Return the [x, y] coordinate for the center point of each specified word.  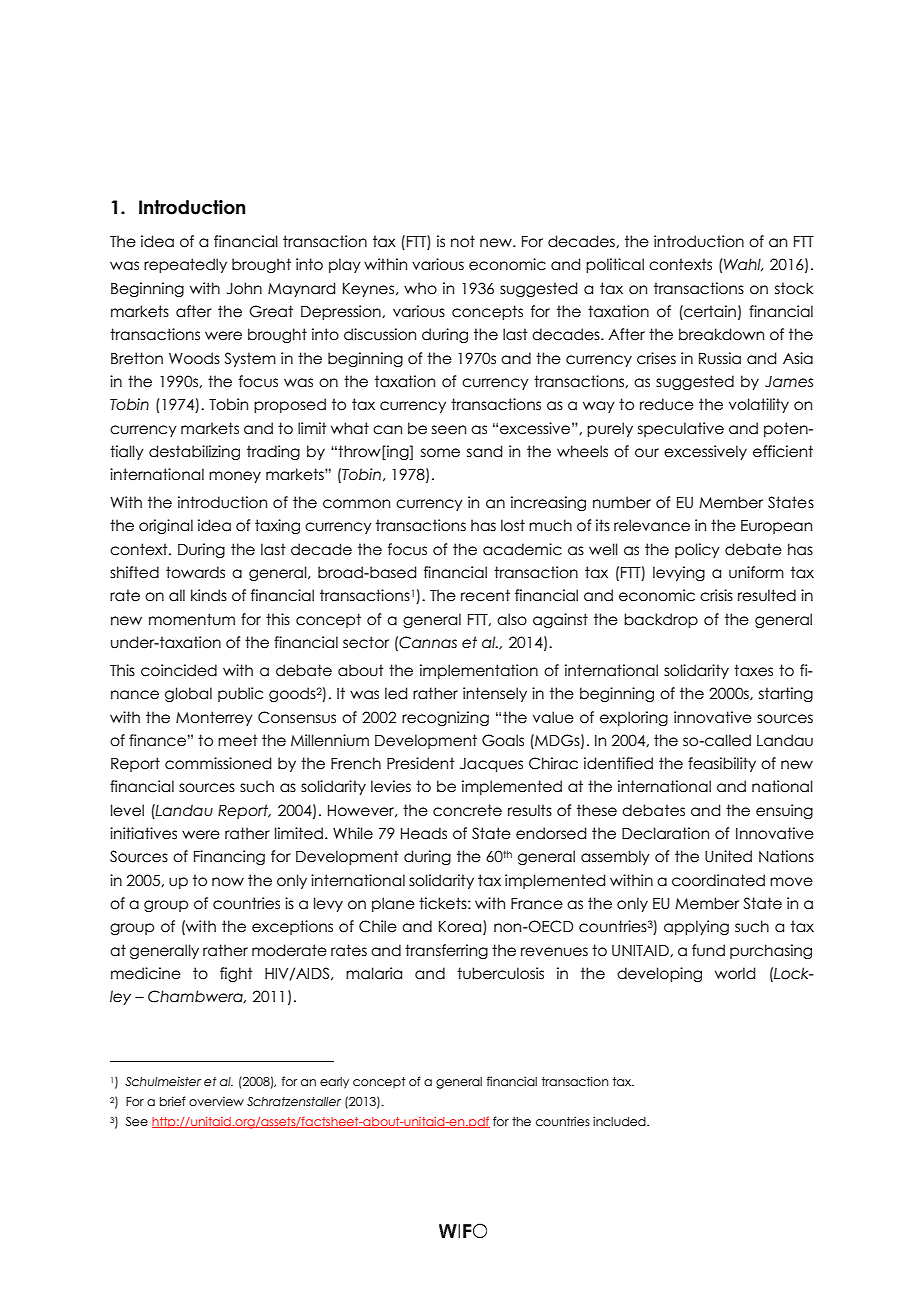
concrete [467, 810]
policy [697, 550]
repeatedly [185, 265]
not [463, 241]
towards [195, 572]
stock [794, 288]
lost [513, 525]
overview [216, 1101]
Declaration [665, 833]
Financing [229, 857]
